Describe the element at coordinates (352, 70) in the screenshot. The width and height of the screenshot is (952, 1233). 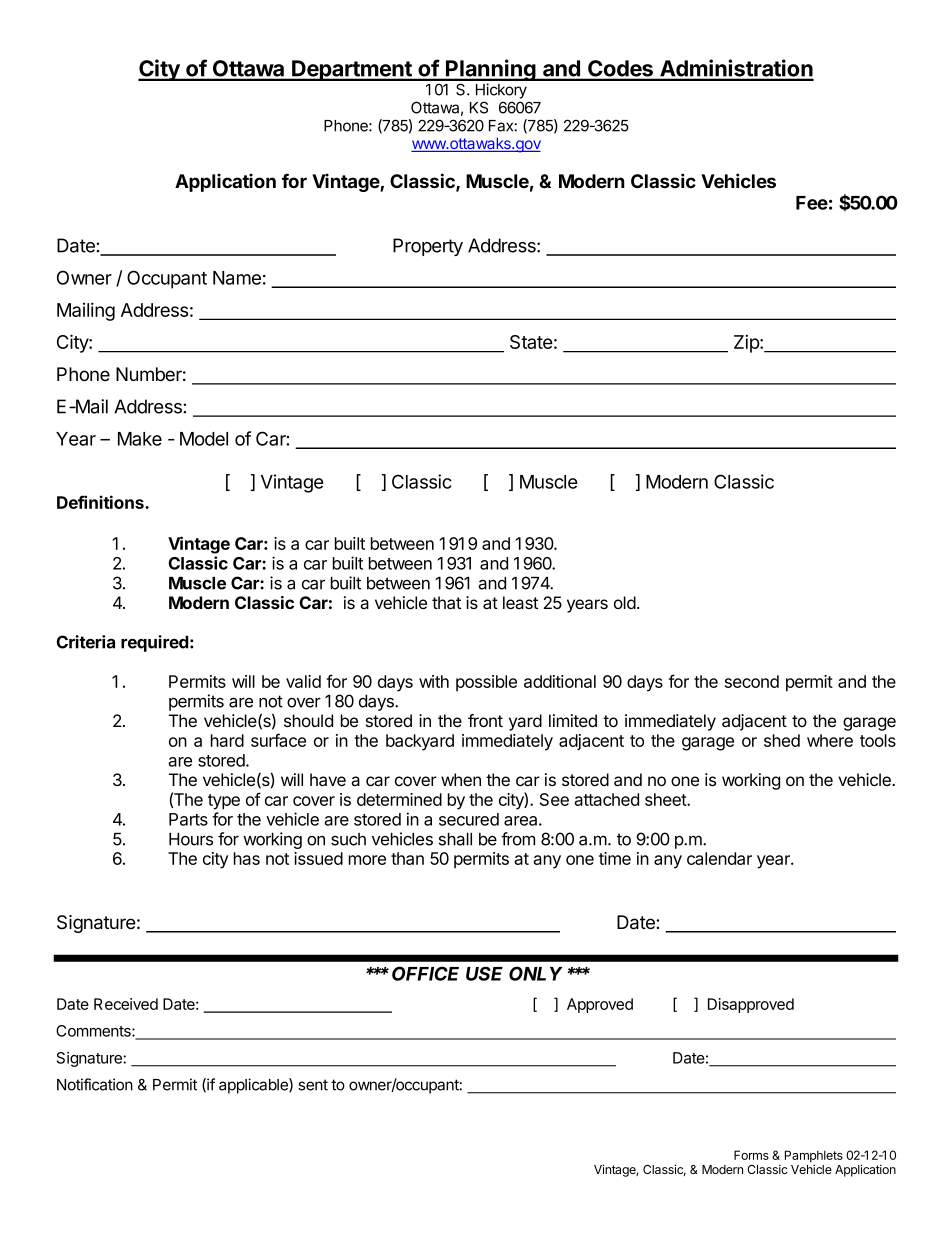
I see `Department` at that location.
